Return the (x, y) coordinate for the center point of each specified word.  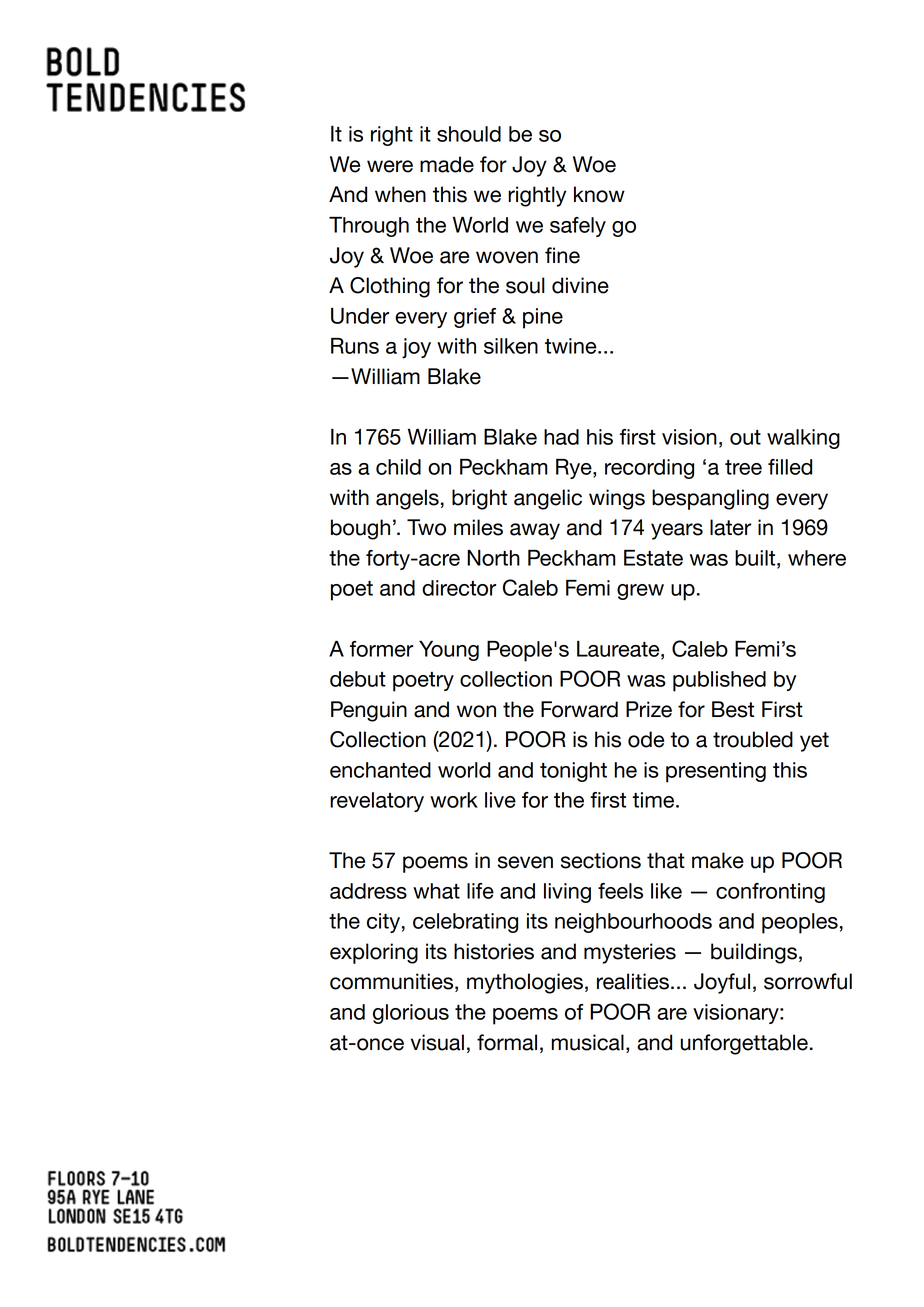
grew (640, 592)
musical (588, 1042)
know (599, 194)
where (817, 558)
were (390, 166)
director (459, 588)
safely (578, 227)
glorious (411, 1014)
